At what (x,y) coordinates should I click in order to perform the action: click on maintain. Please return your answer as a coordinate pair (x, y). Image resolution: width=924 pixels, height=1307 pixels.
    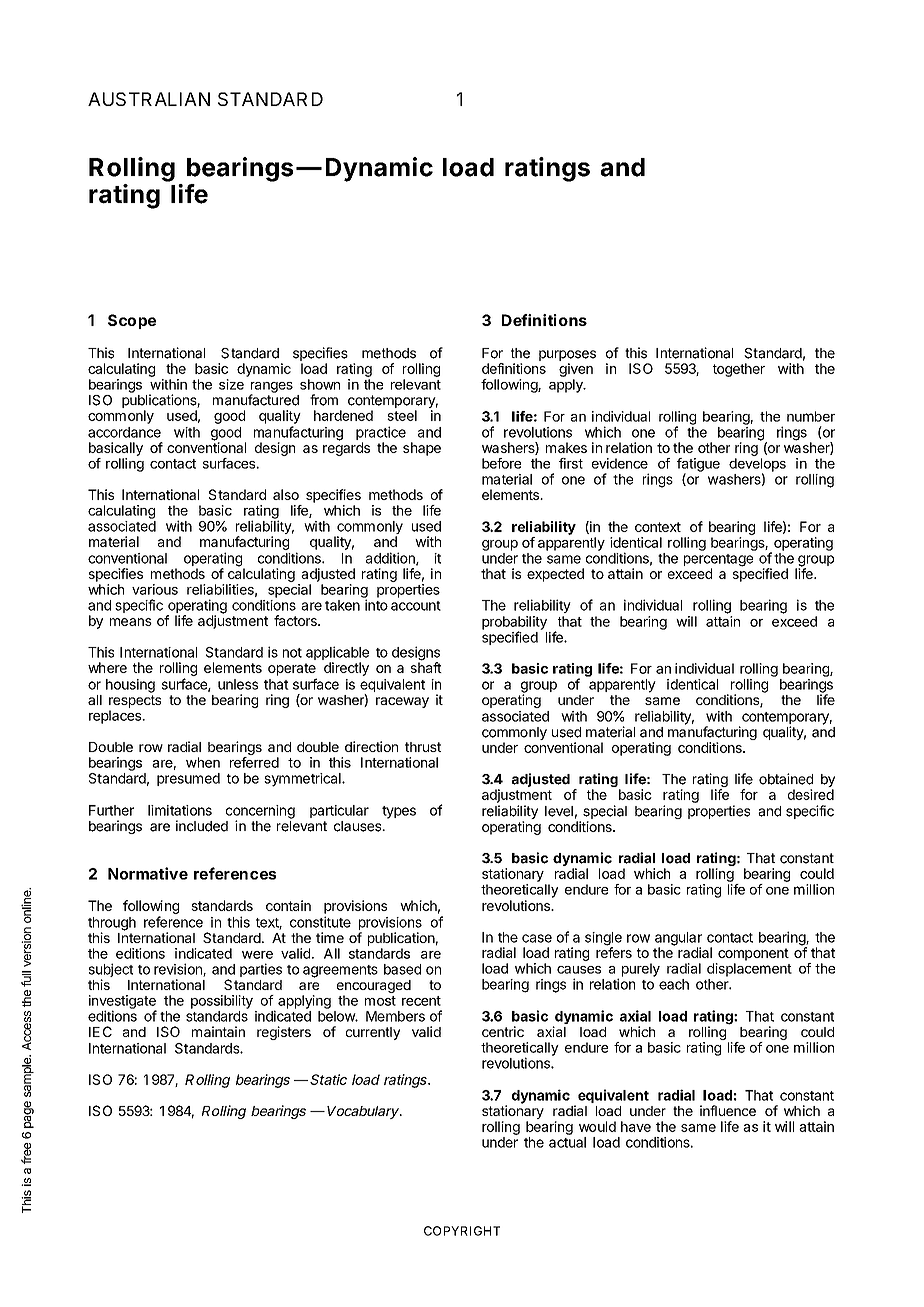
    Looking at the image, I should click on (218, 1031).
